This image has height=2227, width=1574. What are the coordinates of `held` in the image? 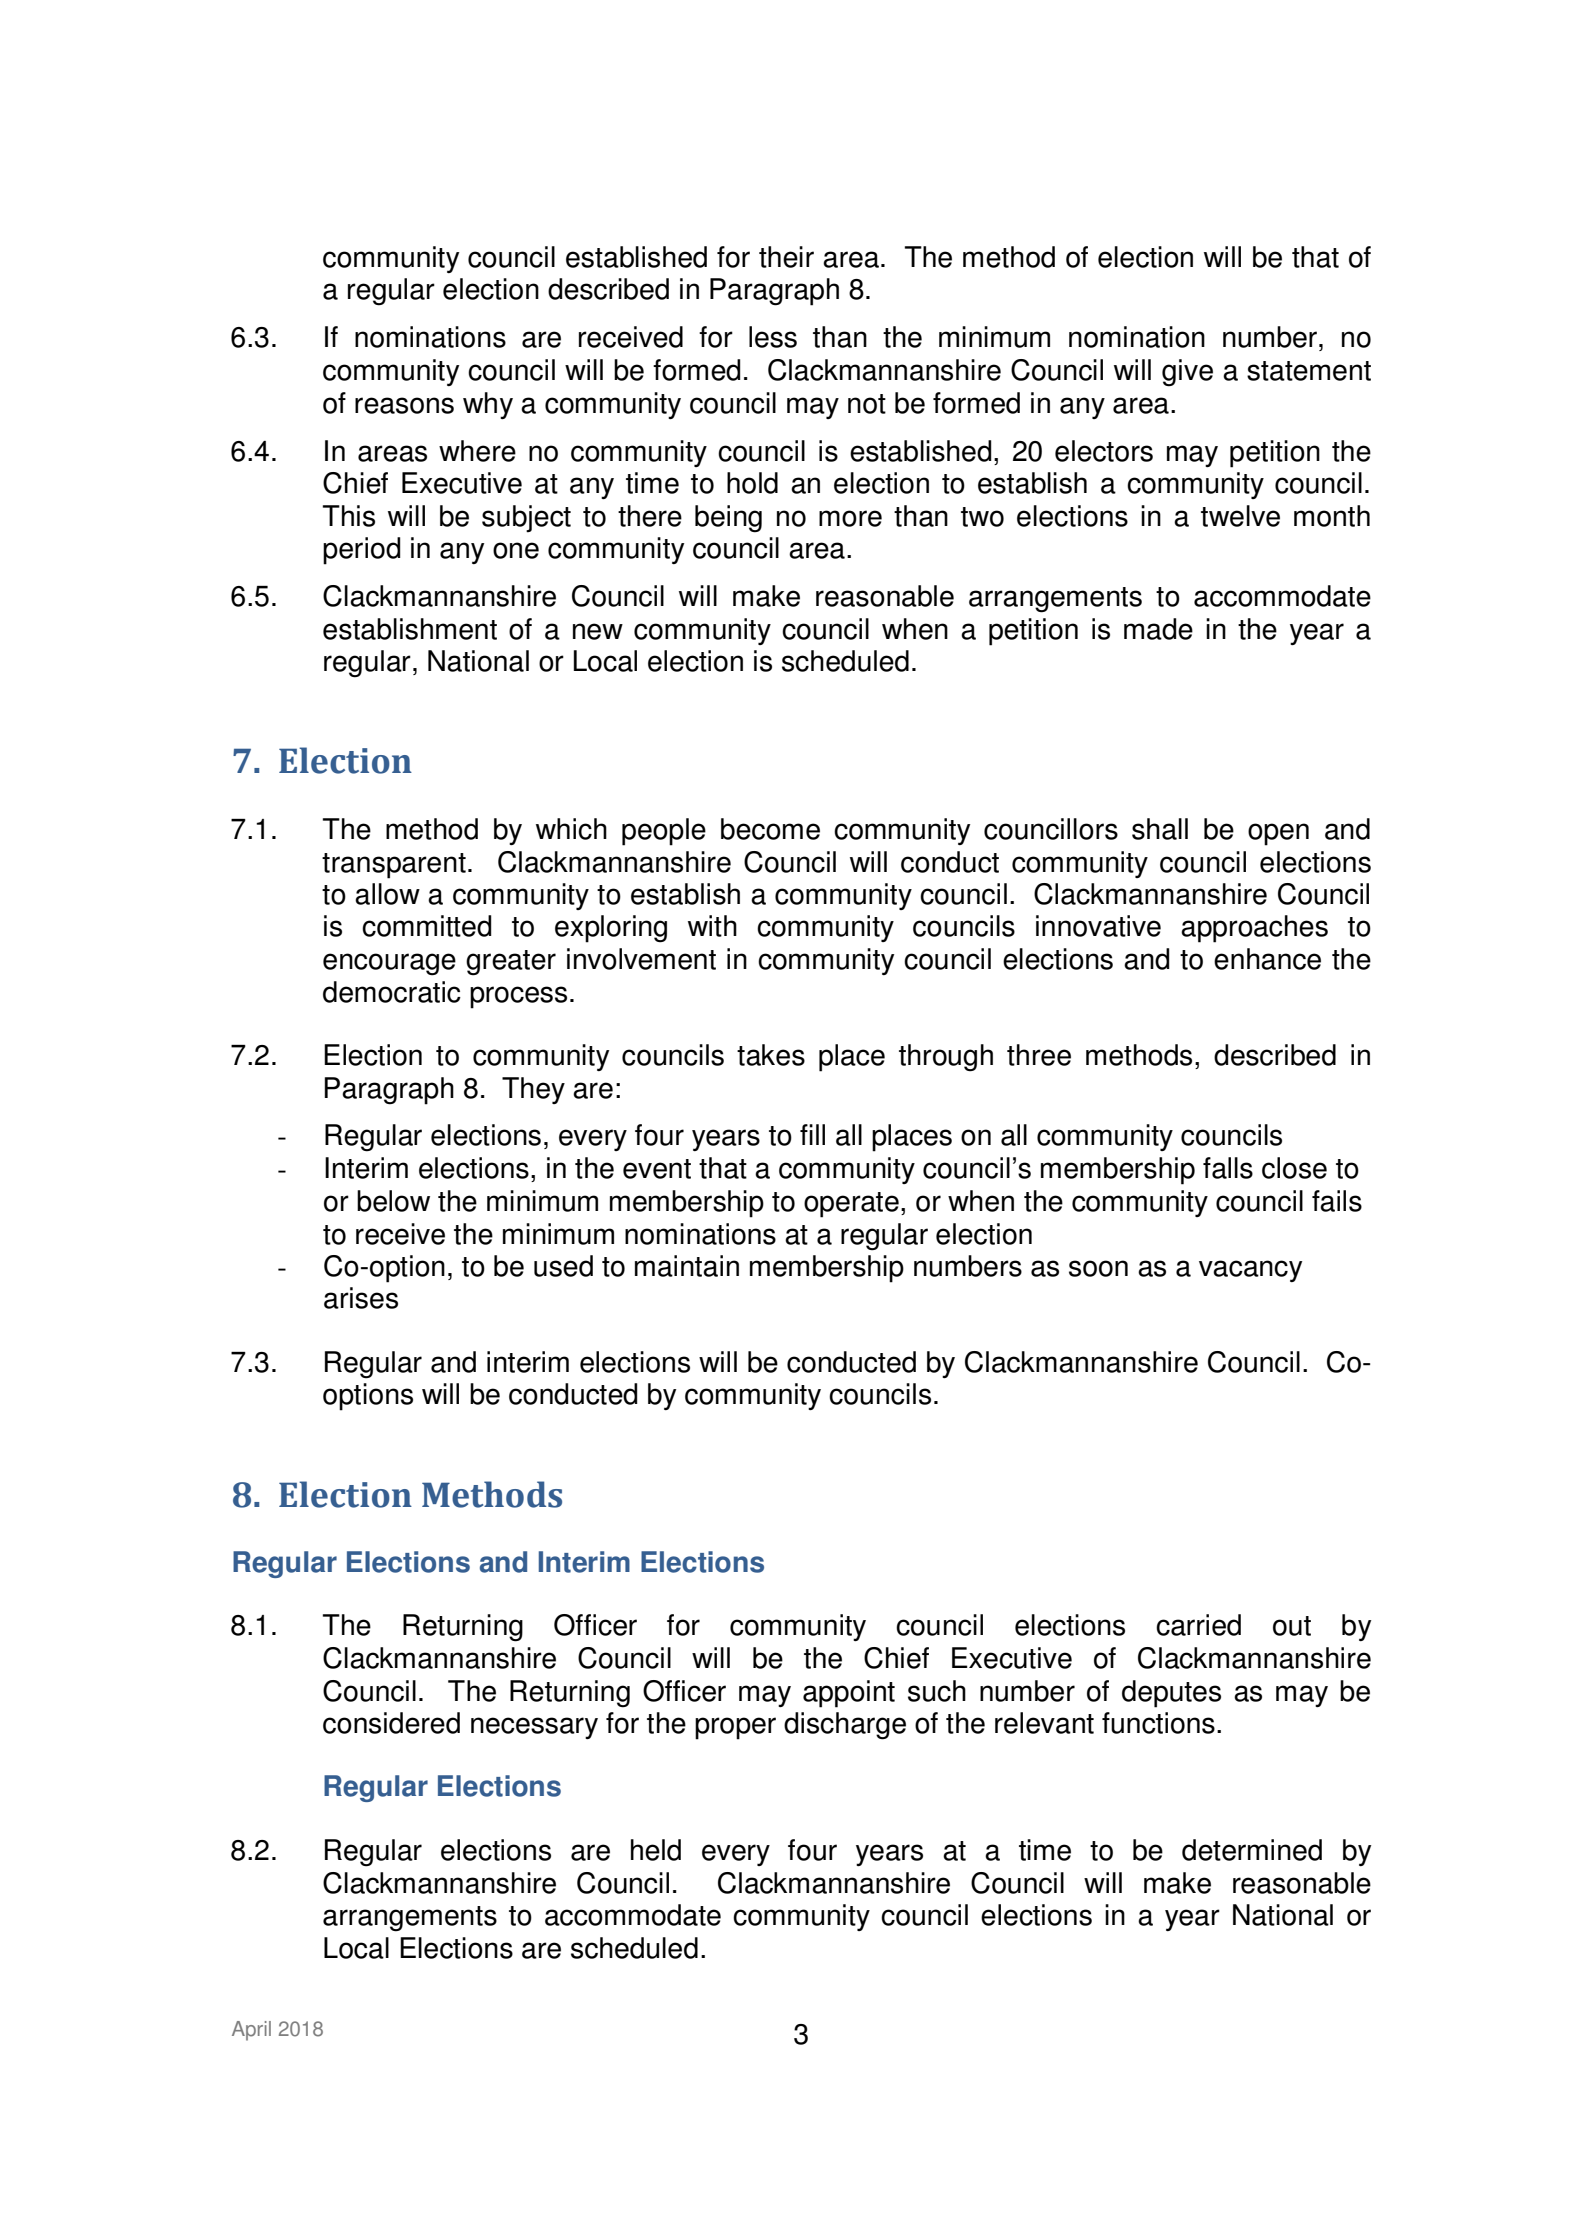 It's located at (656, 1850).
